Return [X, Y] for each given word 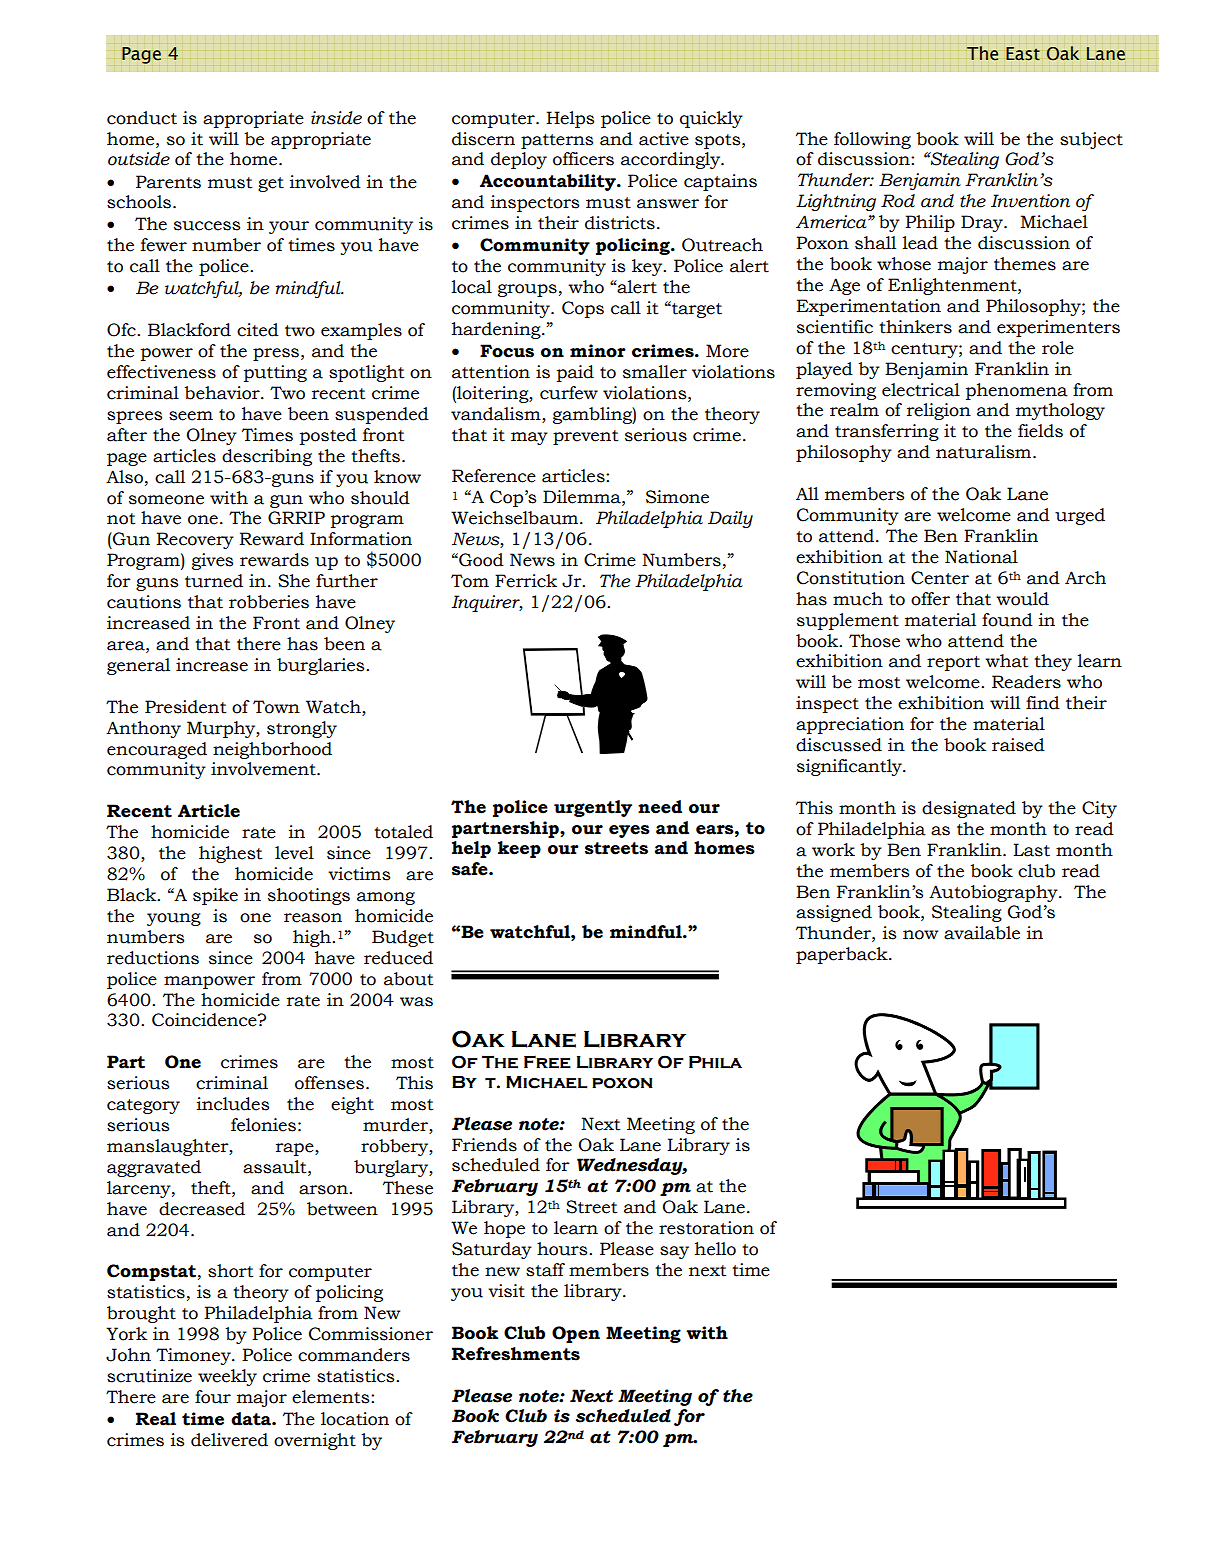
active [664, 139]
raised [1018, 745]
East [1023, 54]
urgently [593, 808]
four [213, 1397]
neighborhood [272, 750]
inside [336, 118]
